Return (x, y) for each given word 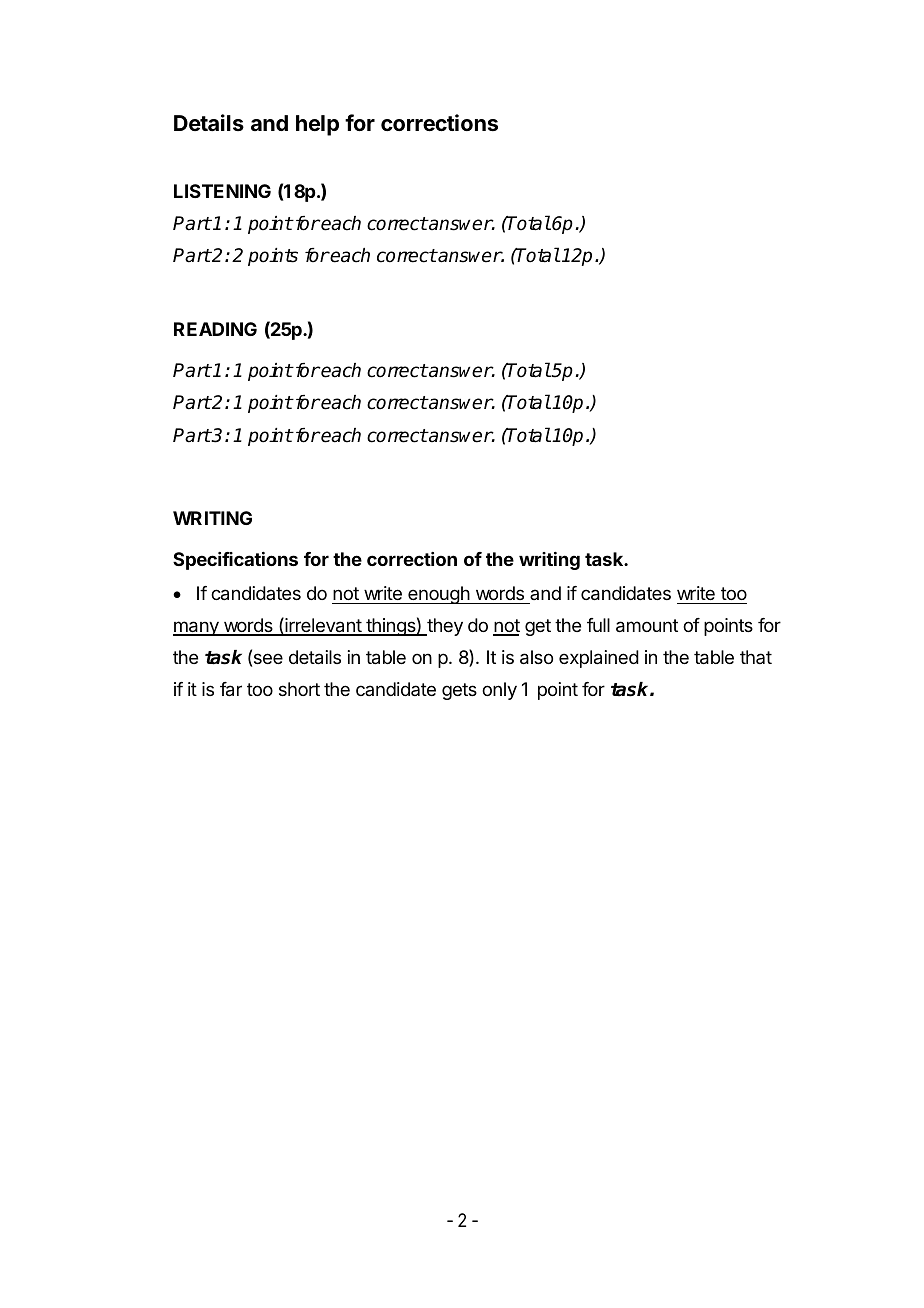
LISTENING (222, 191)
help (317, 125)
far (231, 689)
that (756, 657)
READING (215, 329)
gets (459, 691)
